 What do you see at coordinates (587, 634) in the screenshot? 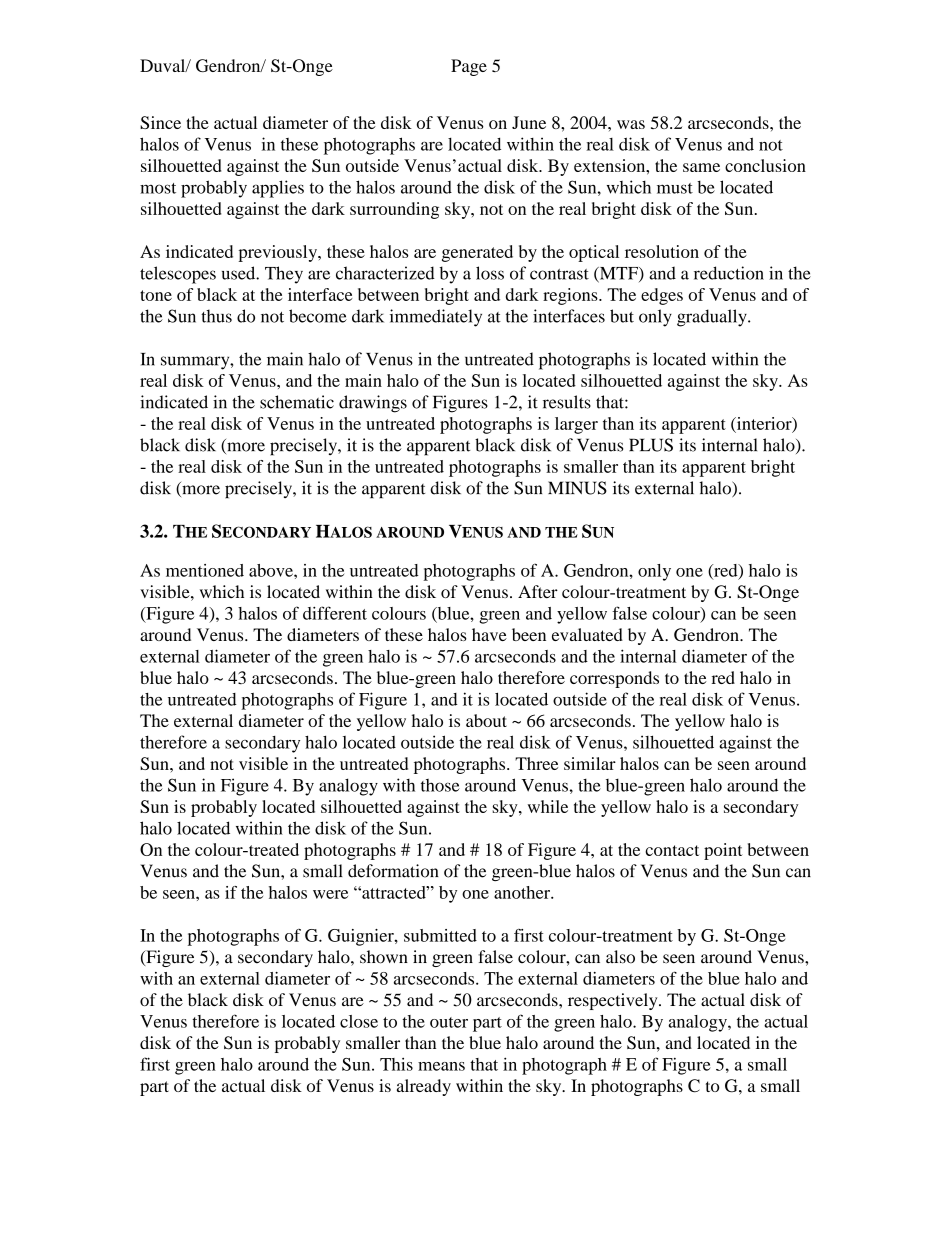
I see `evaluated` at bounding box center [587, 634].
